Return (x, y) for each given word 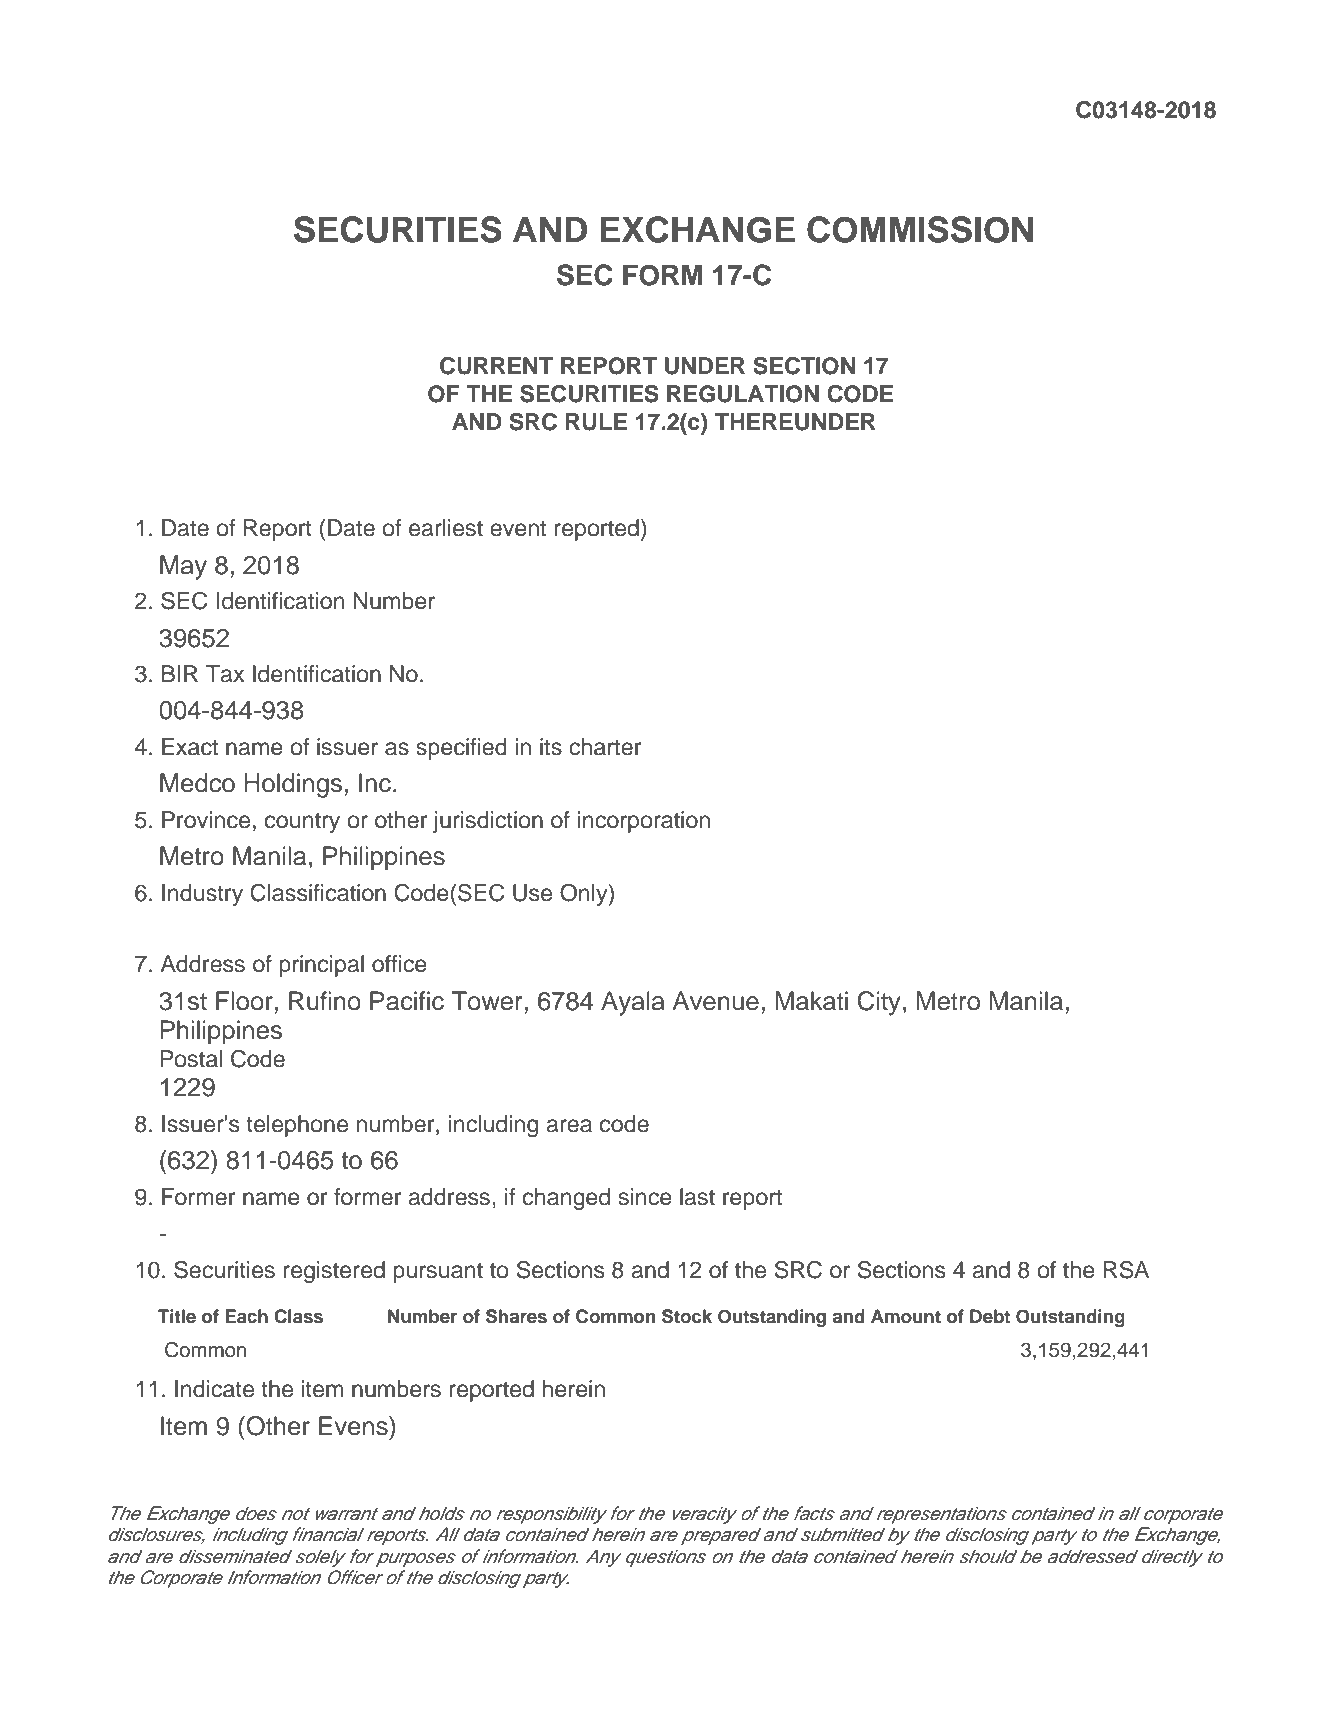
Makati (812, 1001)
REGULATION (743, 394)
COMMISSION (920, 229)
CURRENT (496, 366)
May (183, 567)
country (302, 822)
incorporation (644, 822)
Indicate (214, 1389)
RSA (1126, 1270)
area (569, 1126)
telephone (297, 1126)
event (518, 528)
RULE (596, 422)
